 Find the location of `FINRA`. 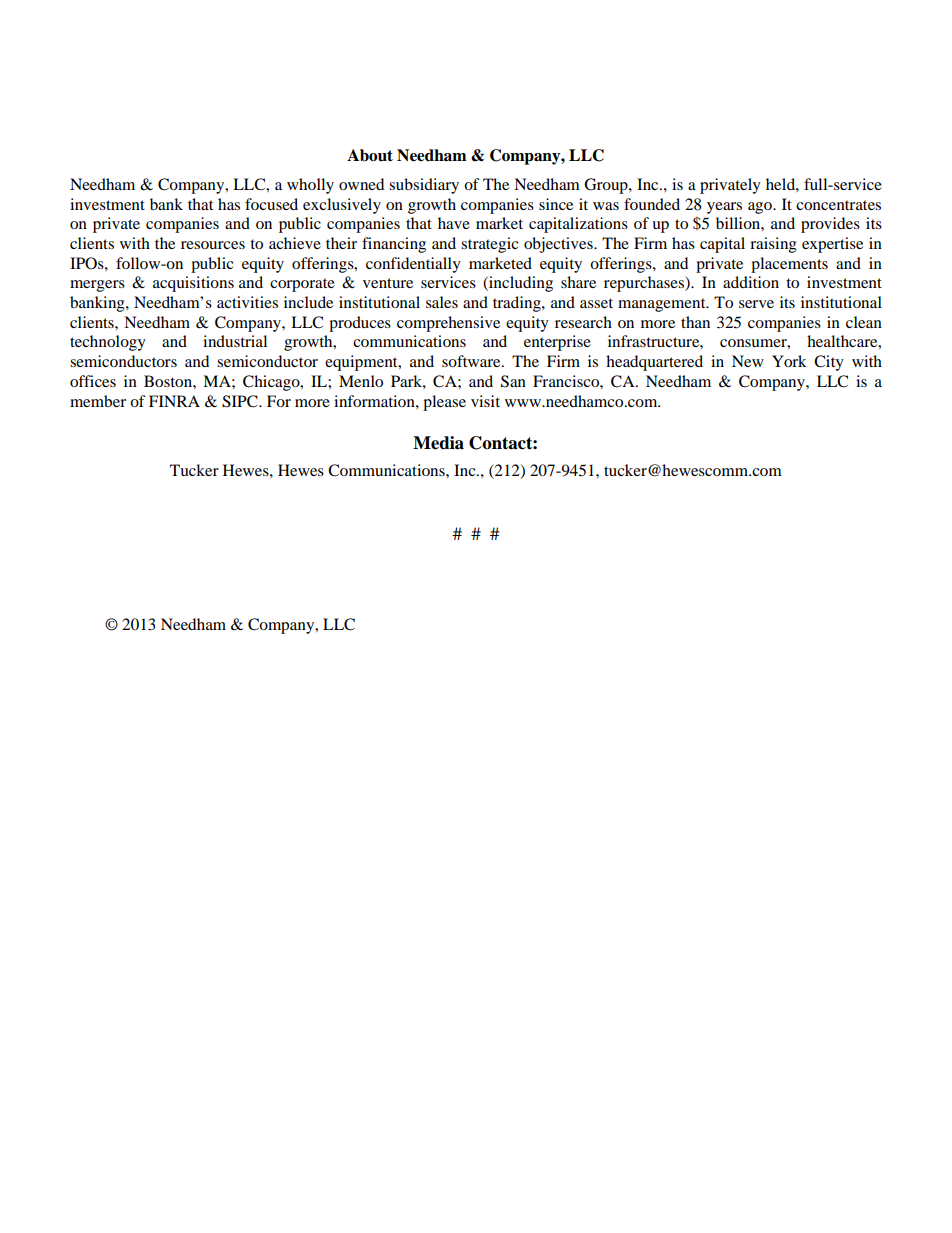

FINRA is located at coordinates (174, 401).
